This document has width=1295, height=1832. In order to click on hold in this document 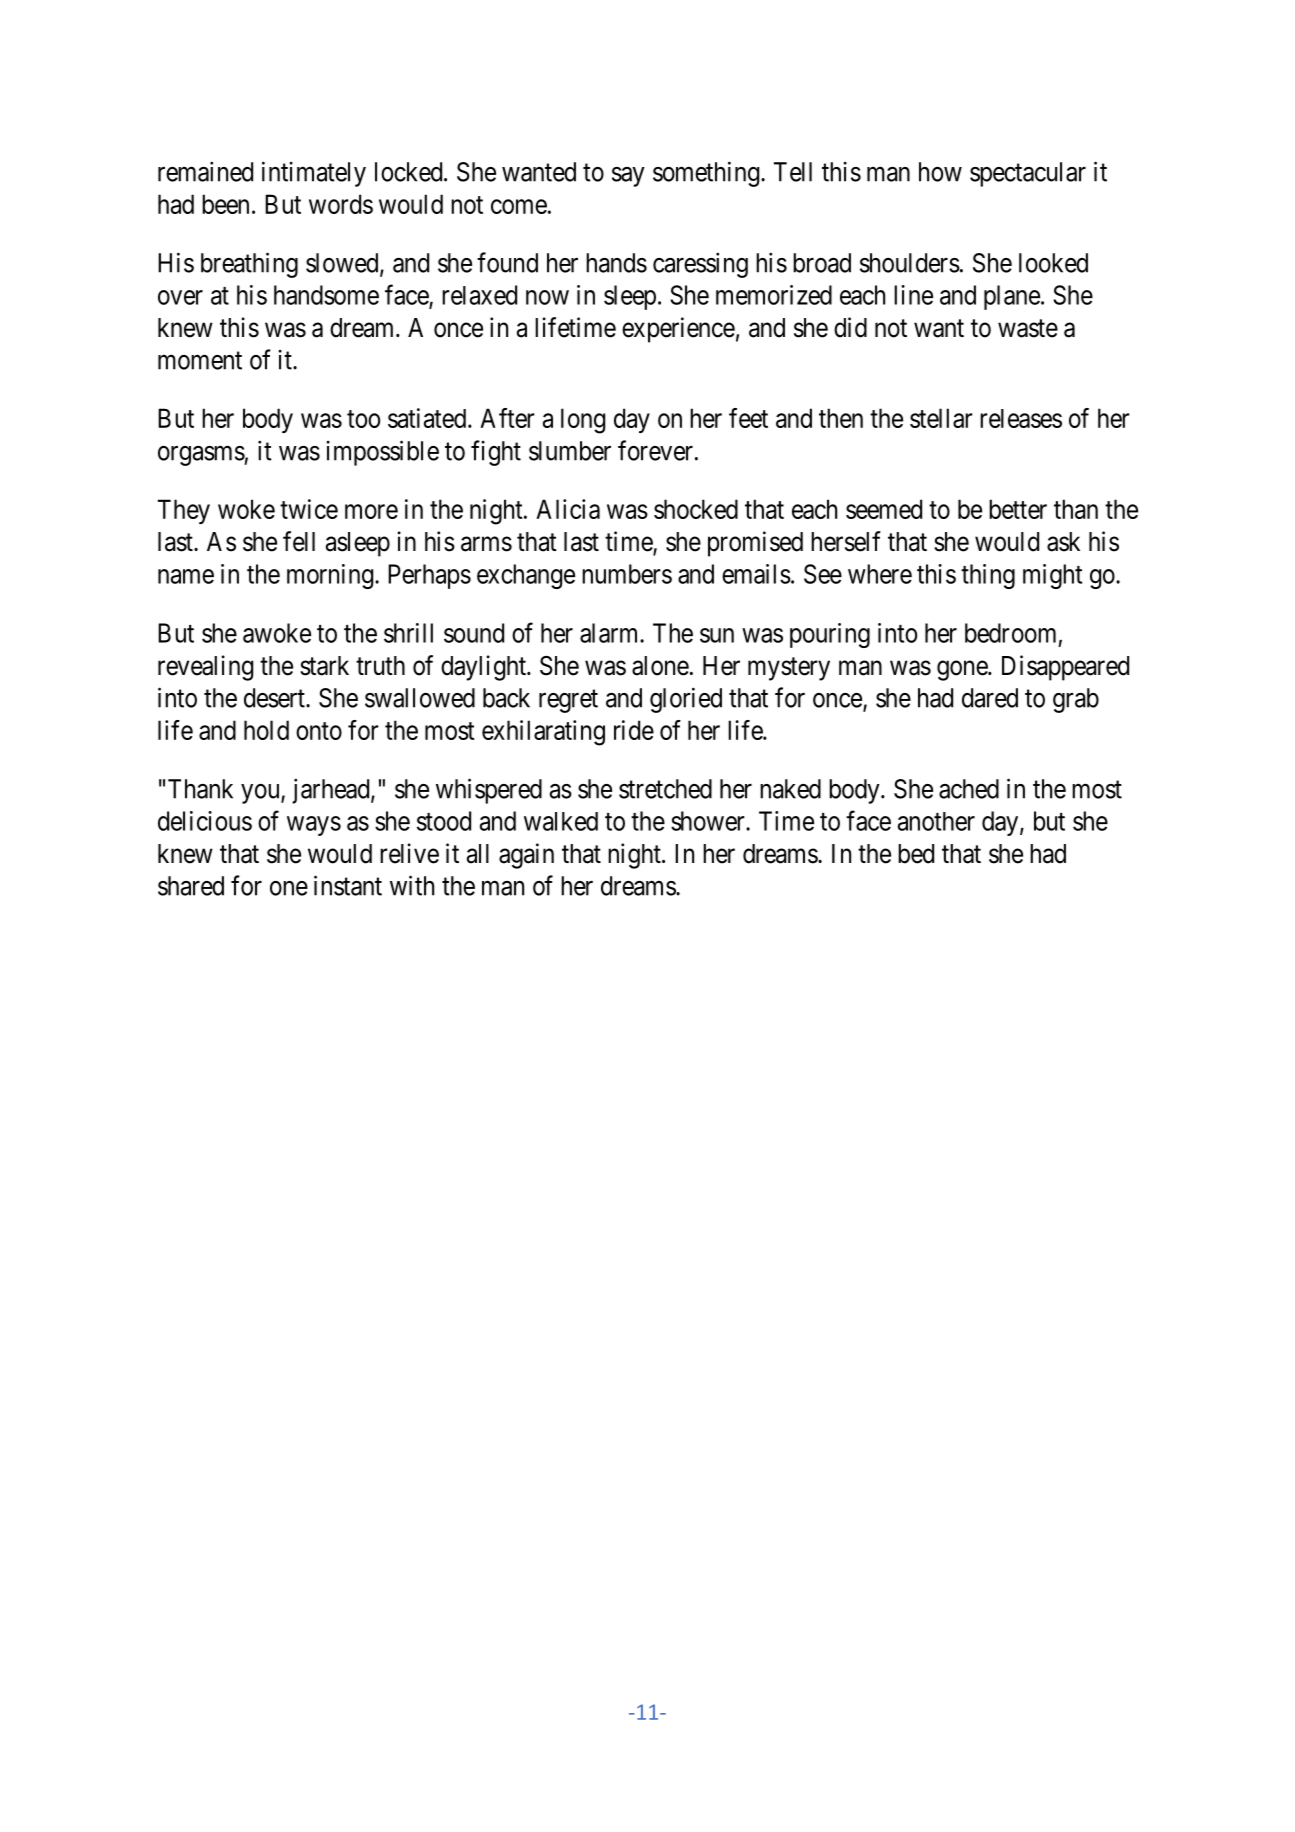, I will do `click(266, 730)`.
